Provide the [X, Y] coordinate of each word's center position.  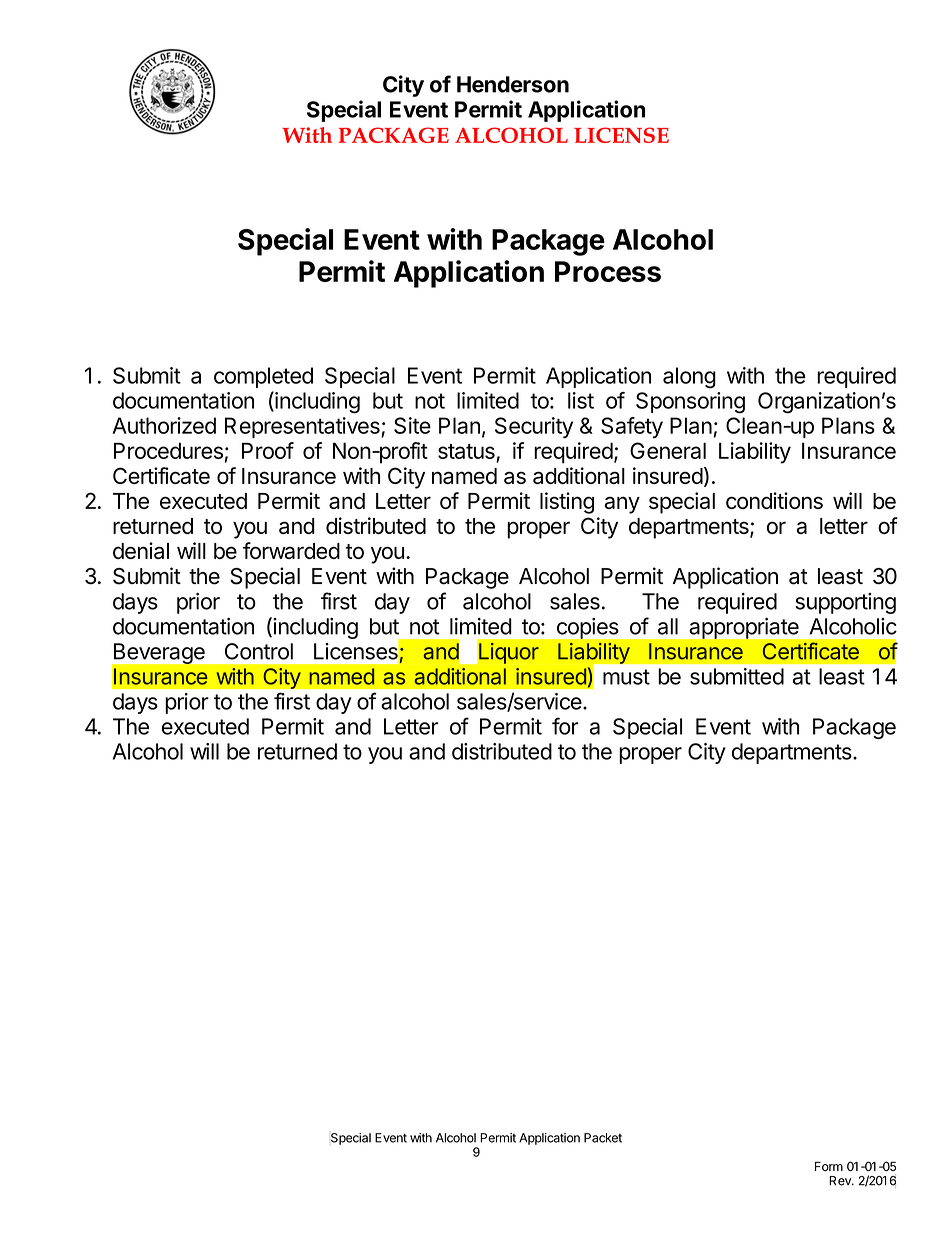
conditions [774, 500]
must [626, 677]
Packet [603, 1138]
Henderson [513, 84]
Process [608, 271]
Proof [268, 450]
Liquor [509, 653]
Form [829, 1166]
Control [259, 651]
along [689, 378]
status [467, 453]
